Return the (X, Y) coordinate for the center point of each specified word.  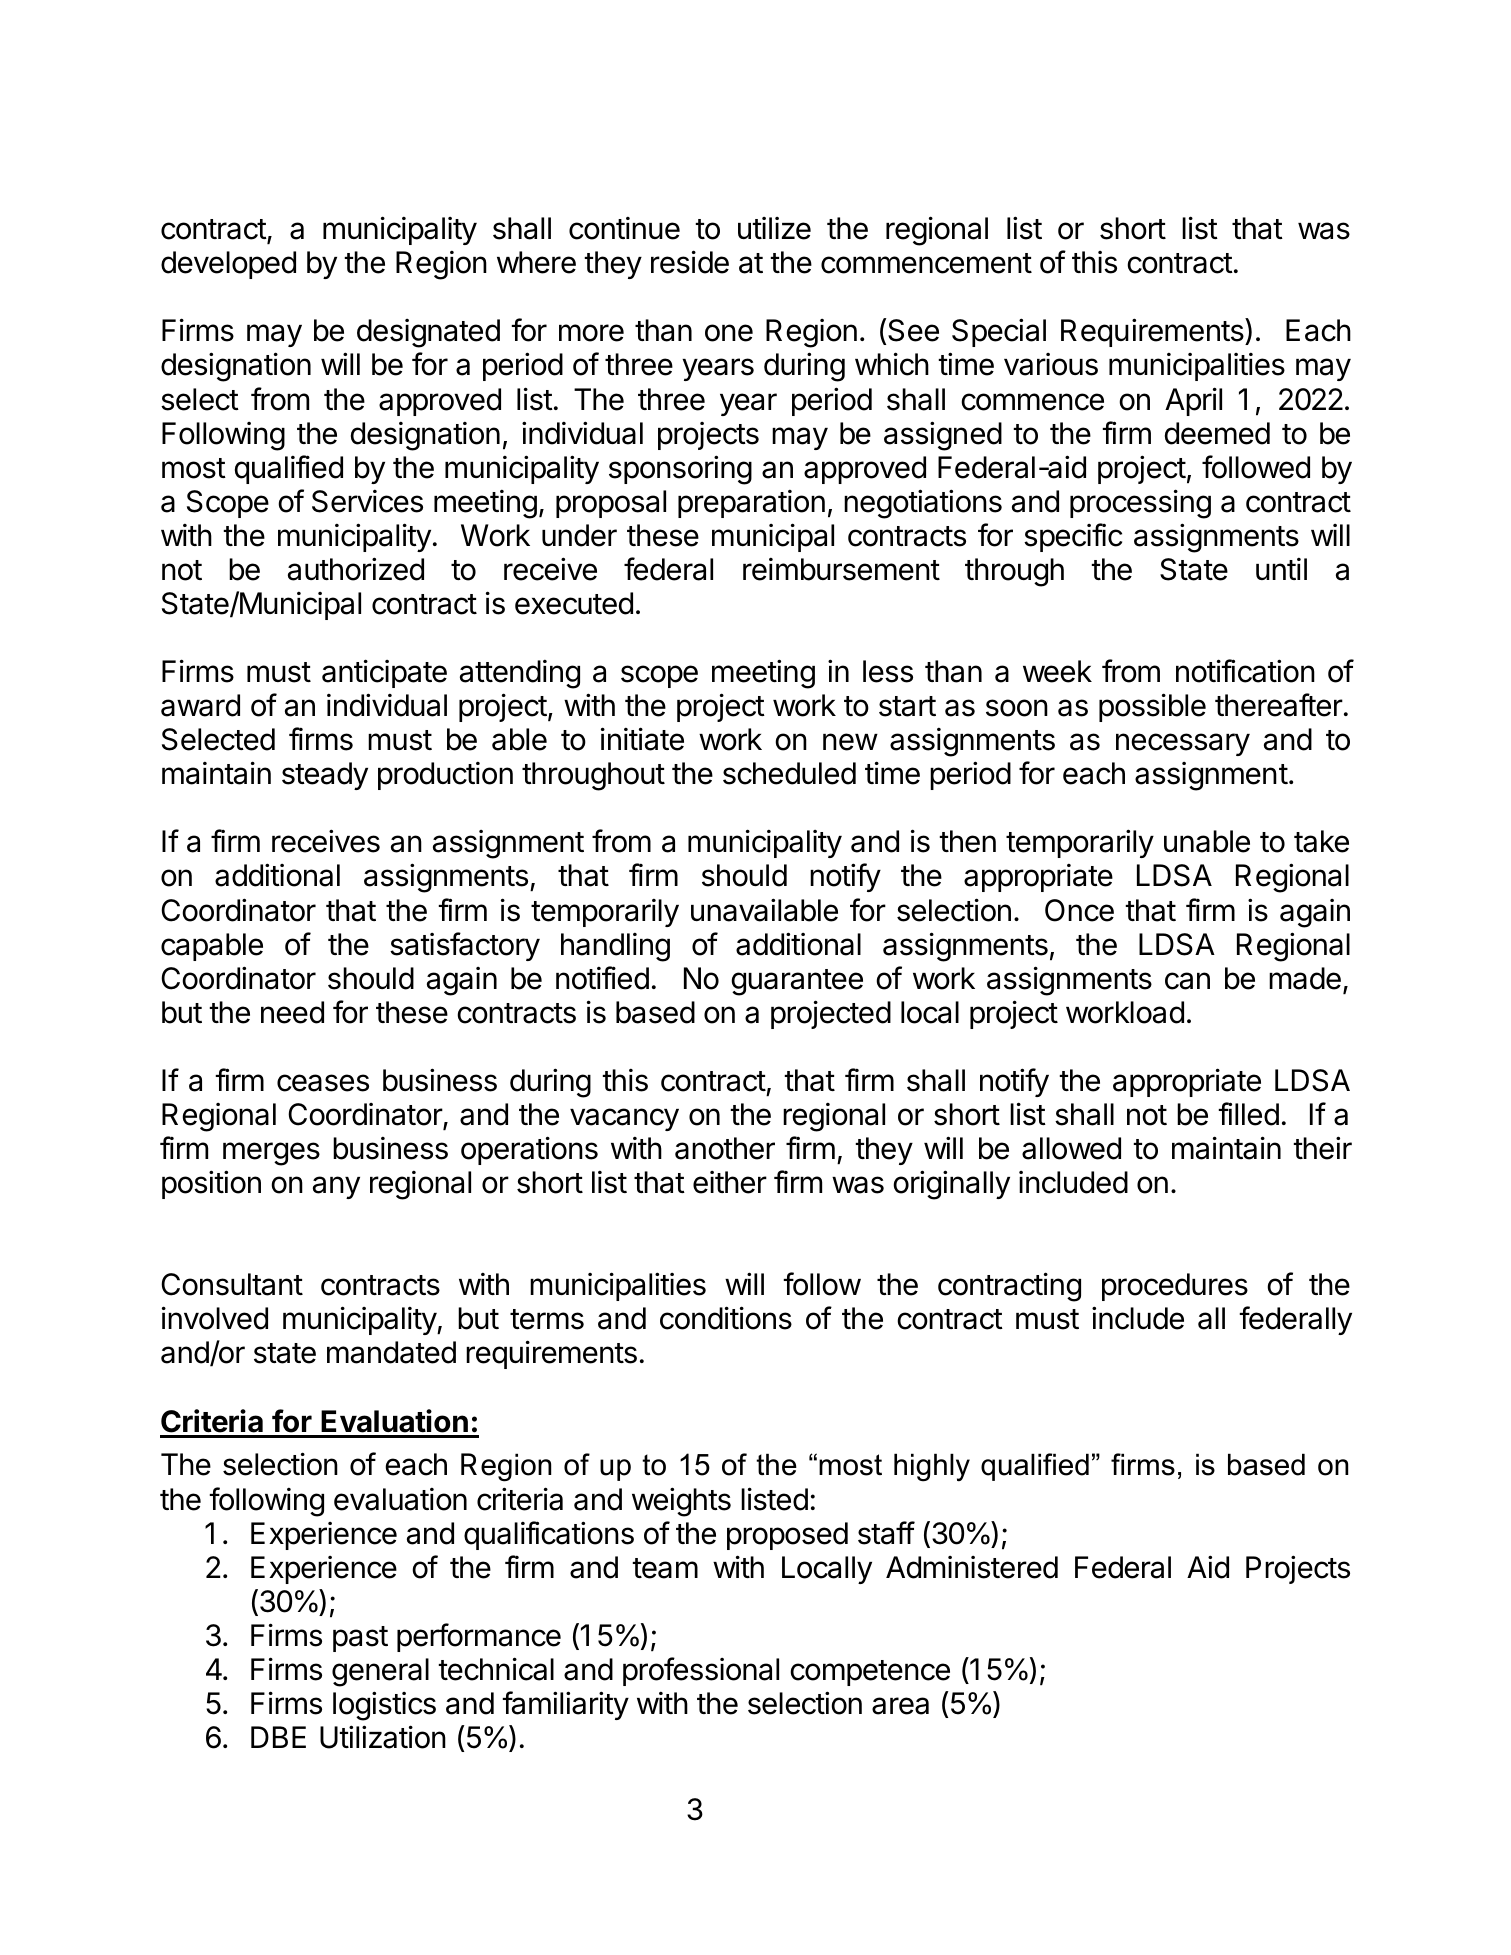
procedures (1175, 1287)
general (380, 1672)
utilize (774, 228)
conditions (726, 1318)
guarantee (797, 982)
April (1193, 401)
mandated (391, 1352)
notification (1245, 671)
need (292, 1012)
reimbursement (841, 569)
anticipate (384, 673)
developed (228, 265)
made (1305, 978)
